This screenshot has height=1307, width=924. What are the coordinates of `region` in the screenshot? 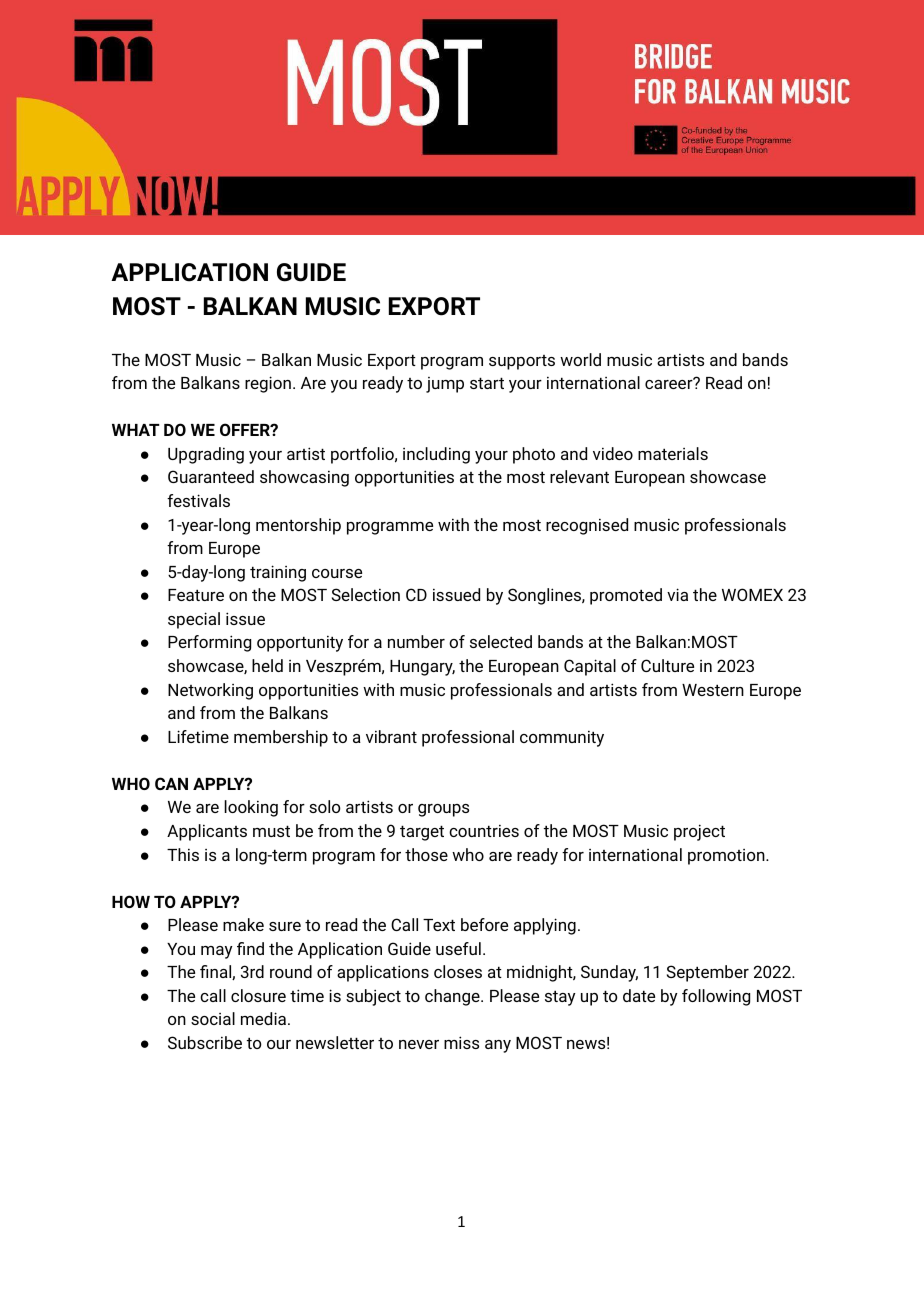 It's located at (268, 384).
